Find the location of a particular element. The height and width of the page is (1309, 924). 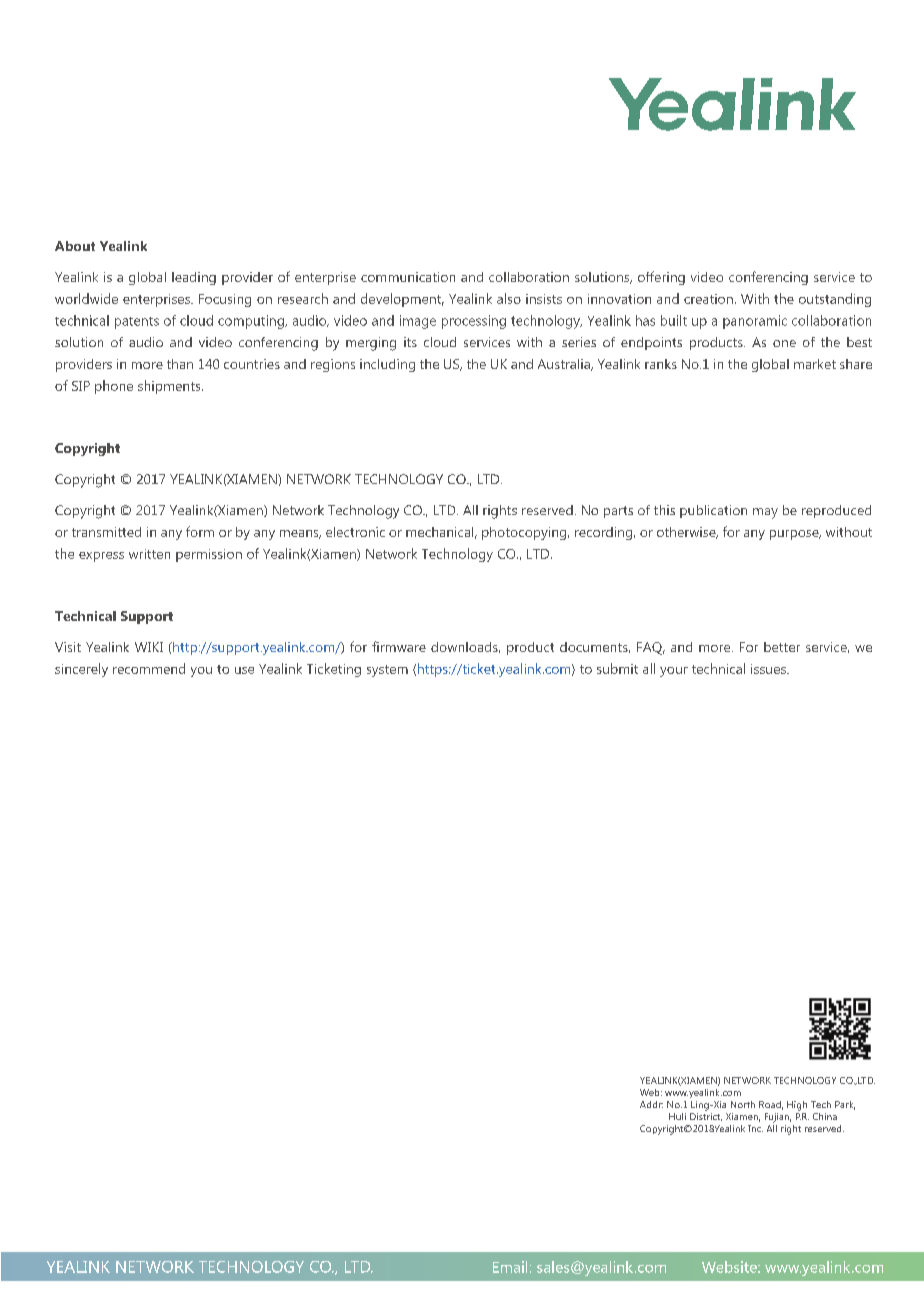

written is located at coordinates (149, 554).
